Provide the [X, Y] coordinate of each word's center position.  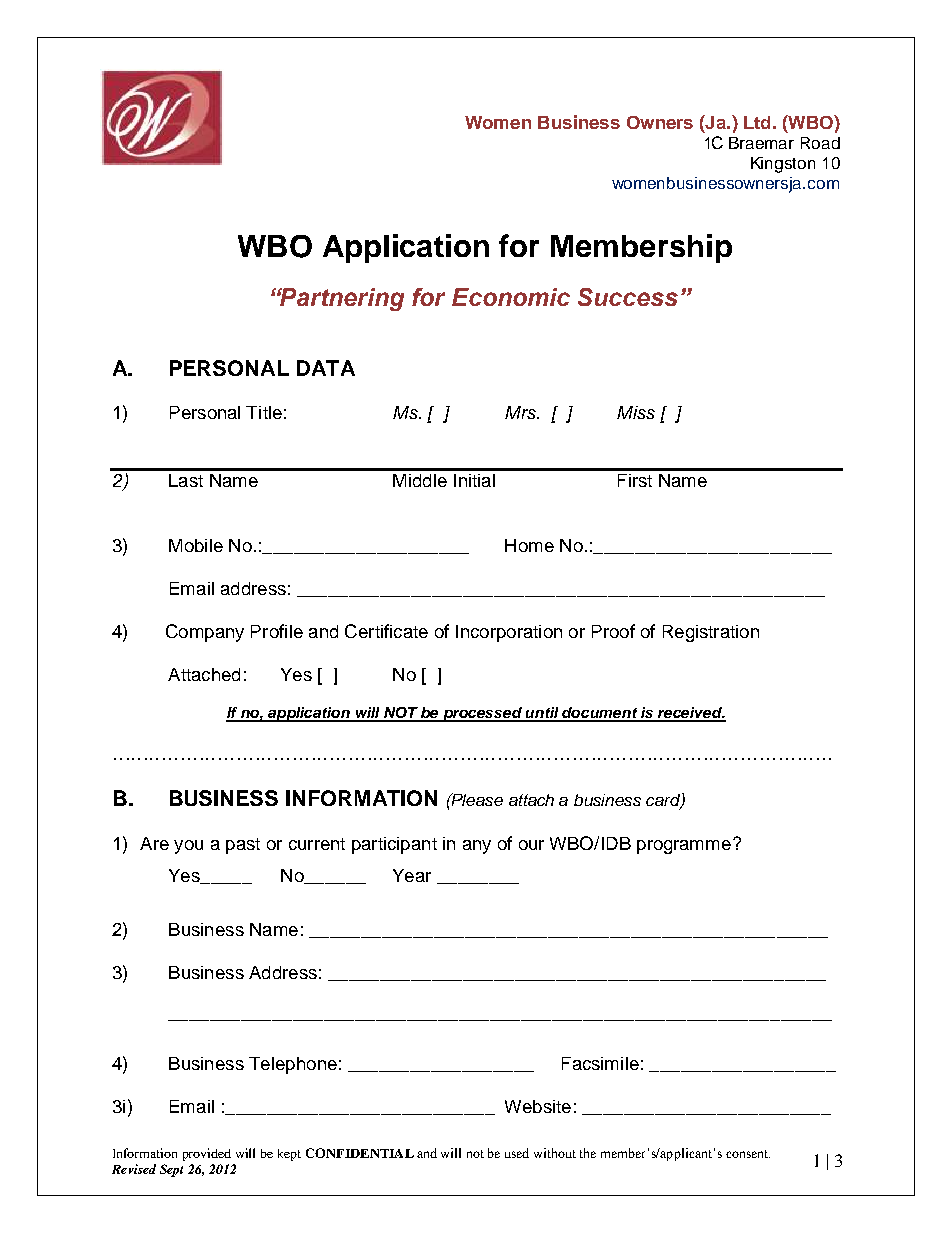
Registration [711, 633]
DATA [326, 368]
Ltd [757, 122]
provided [207, 1154]
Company [205, 633]
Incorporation [509, 633]
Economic [511, 297]
